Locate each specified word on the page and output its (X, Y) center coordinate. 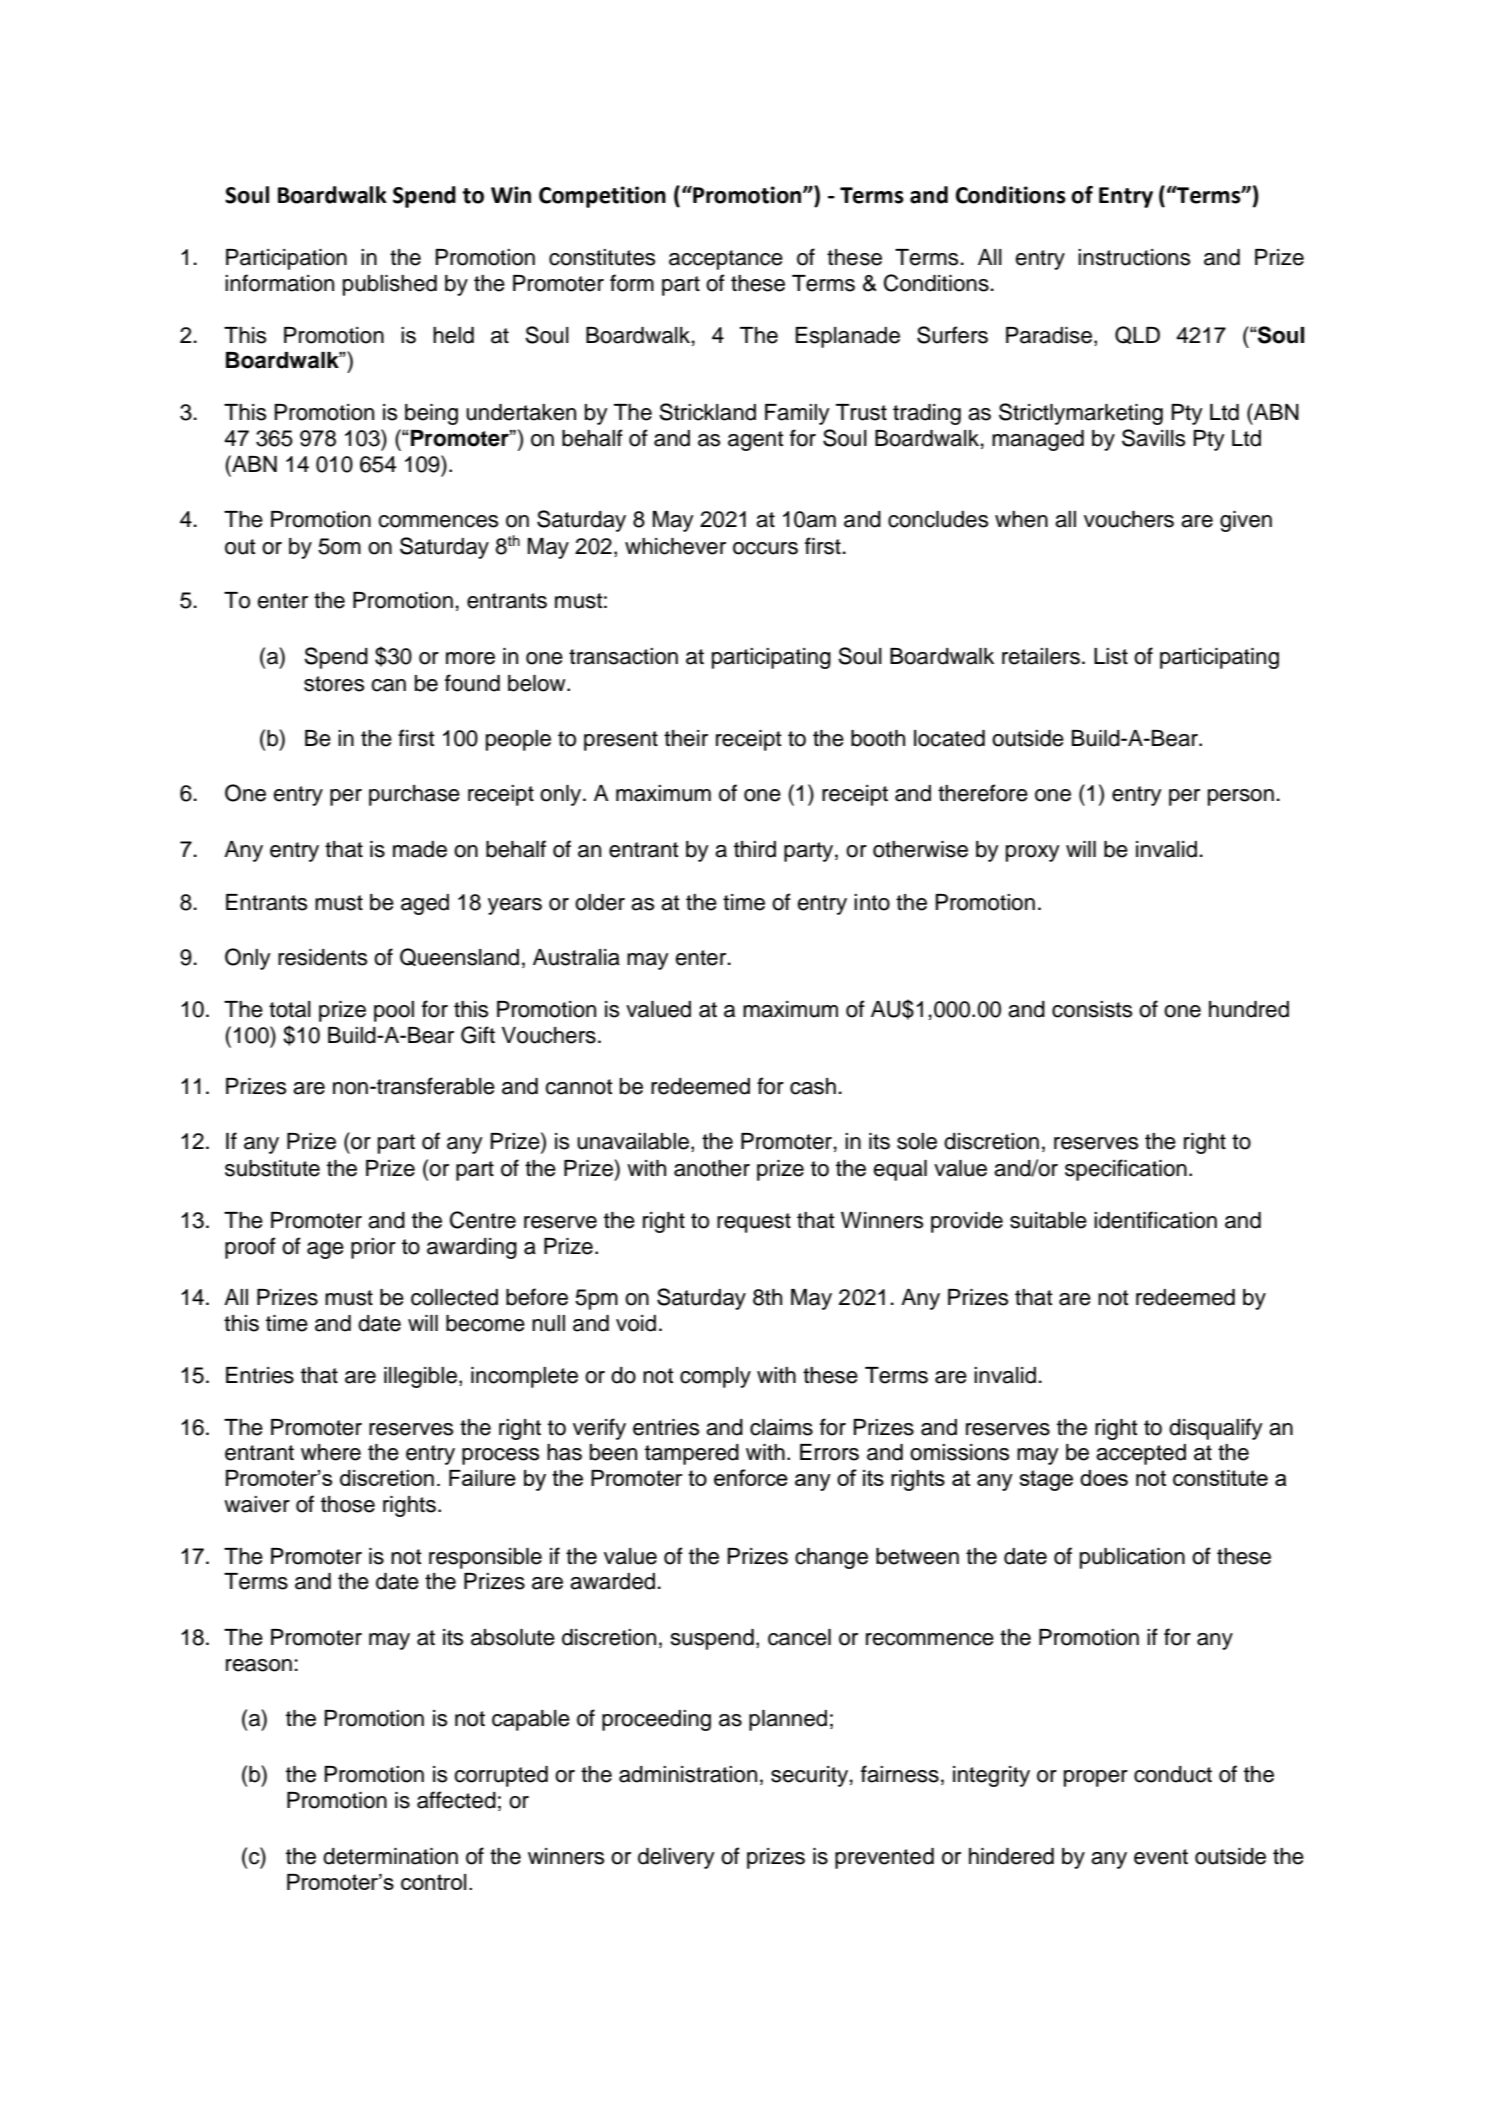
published (390, 285)
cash (813, 1086)
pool (394, 1011)
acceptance (726, 260)
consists (1092, 1009)
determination (390, 1856)
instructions (1134, 257)
